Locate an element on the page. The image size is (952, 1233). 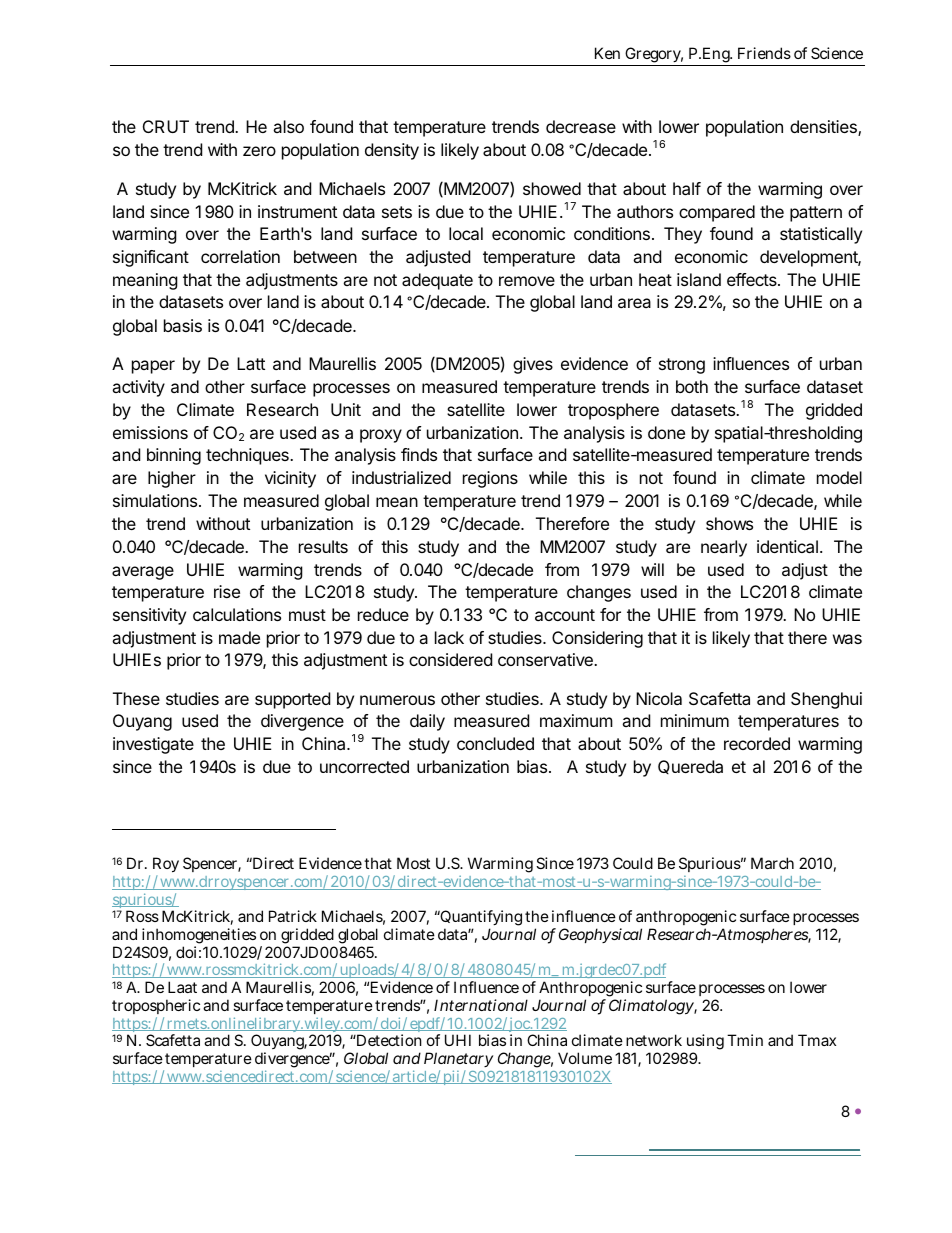
decrease is located at coordinates (581, 126).
